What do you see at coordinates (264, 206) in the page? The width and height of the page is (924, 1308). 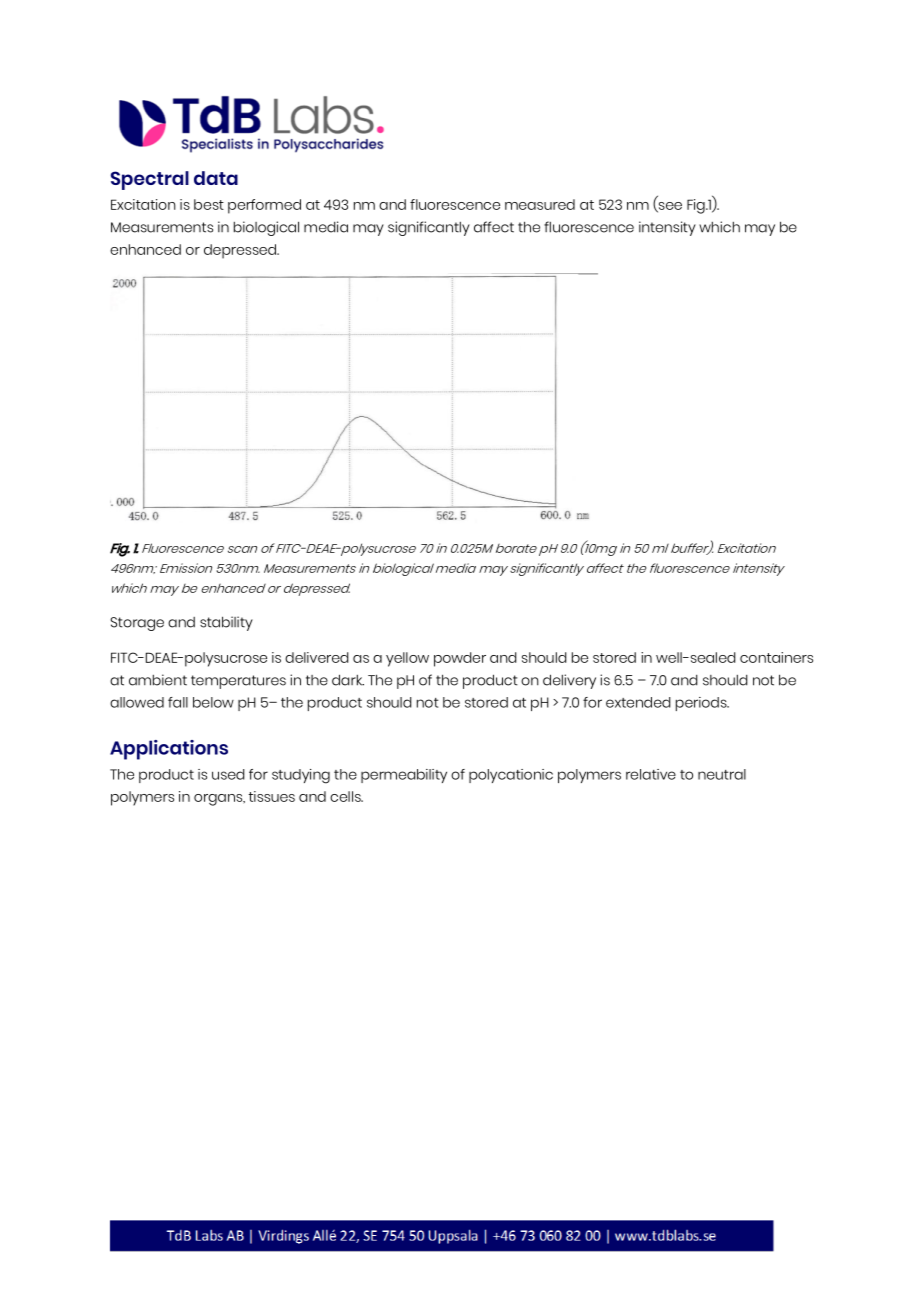 I see `performed` at bounding box center [264, 206].
